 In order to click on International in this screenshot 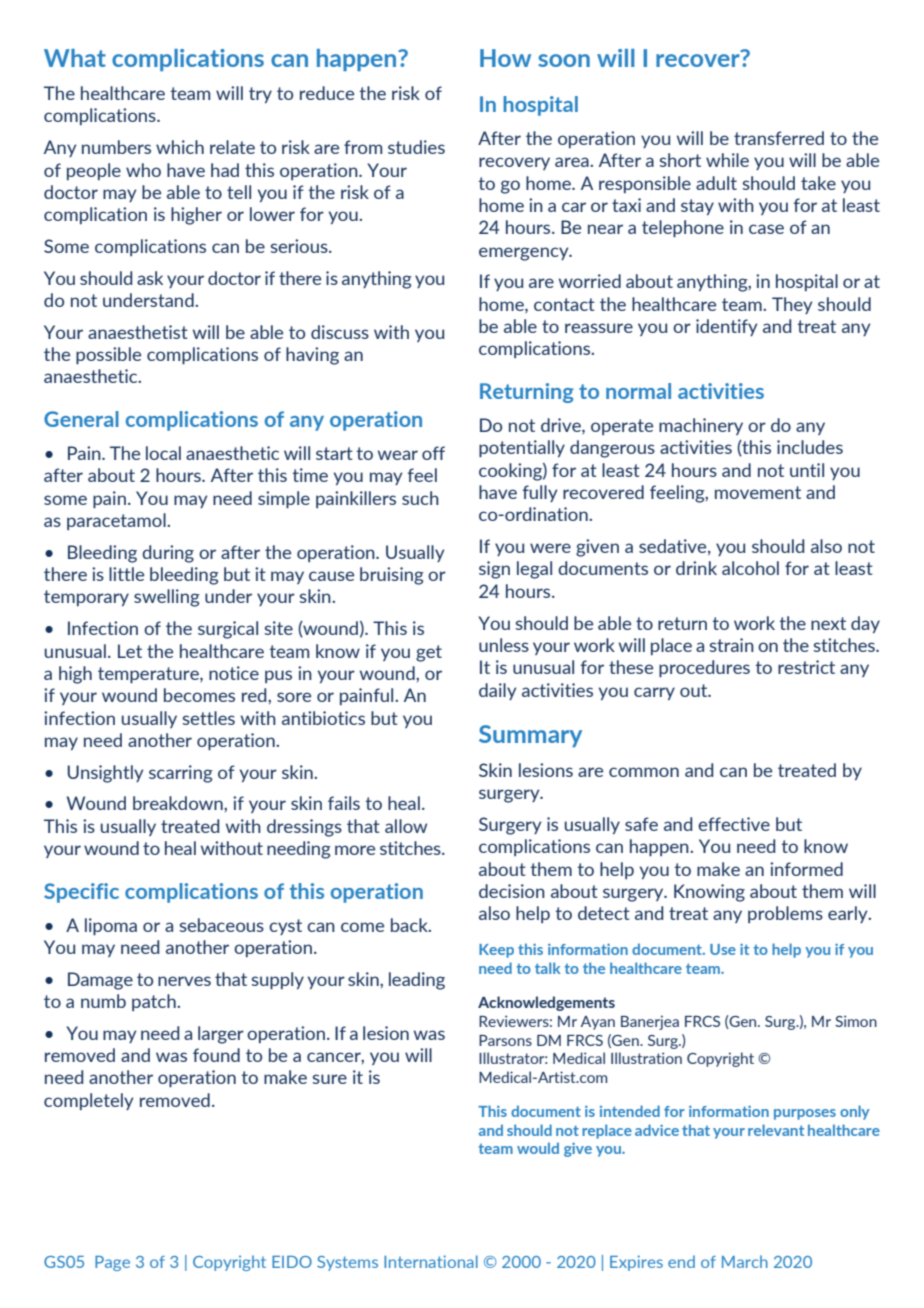, I will do `click(431, 1261)`.
